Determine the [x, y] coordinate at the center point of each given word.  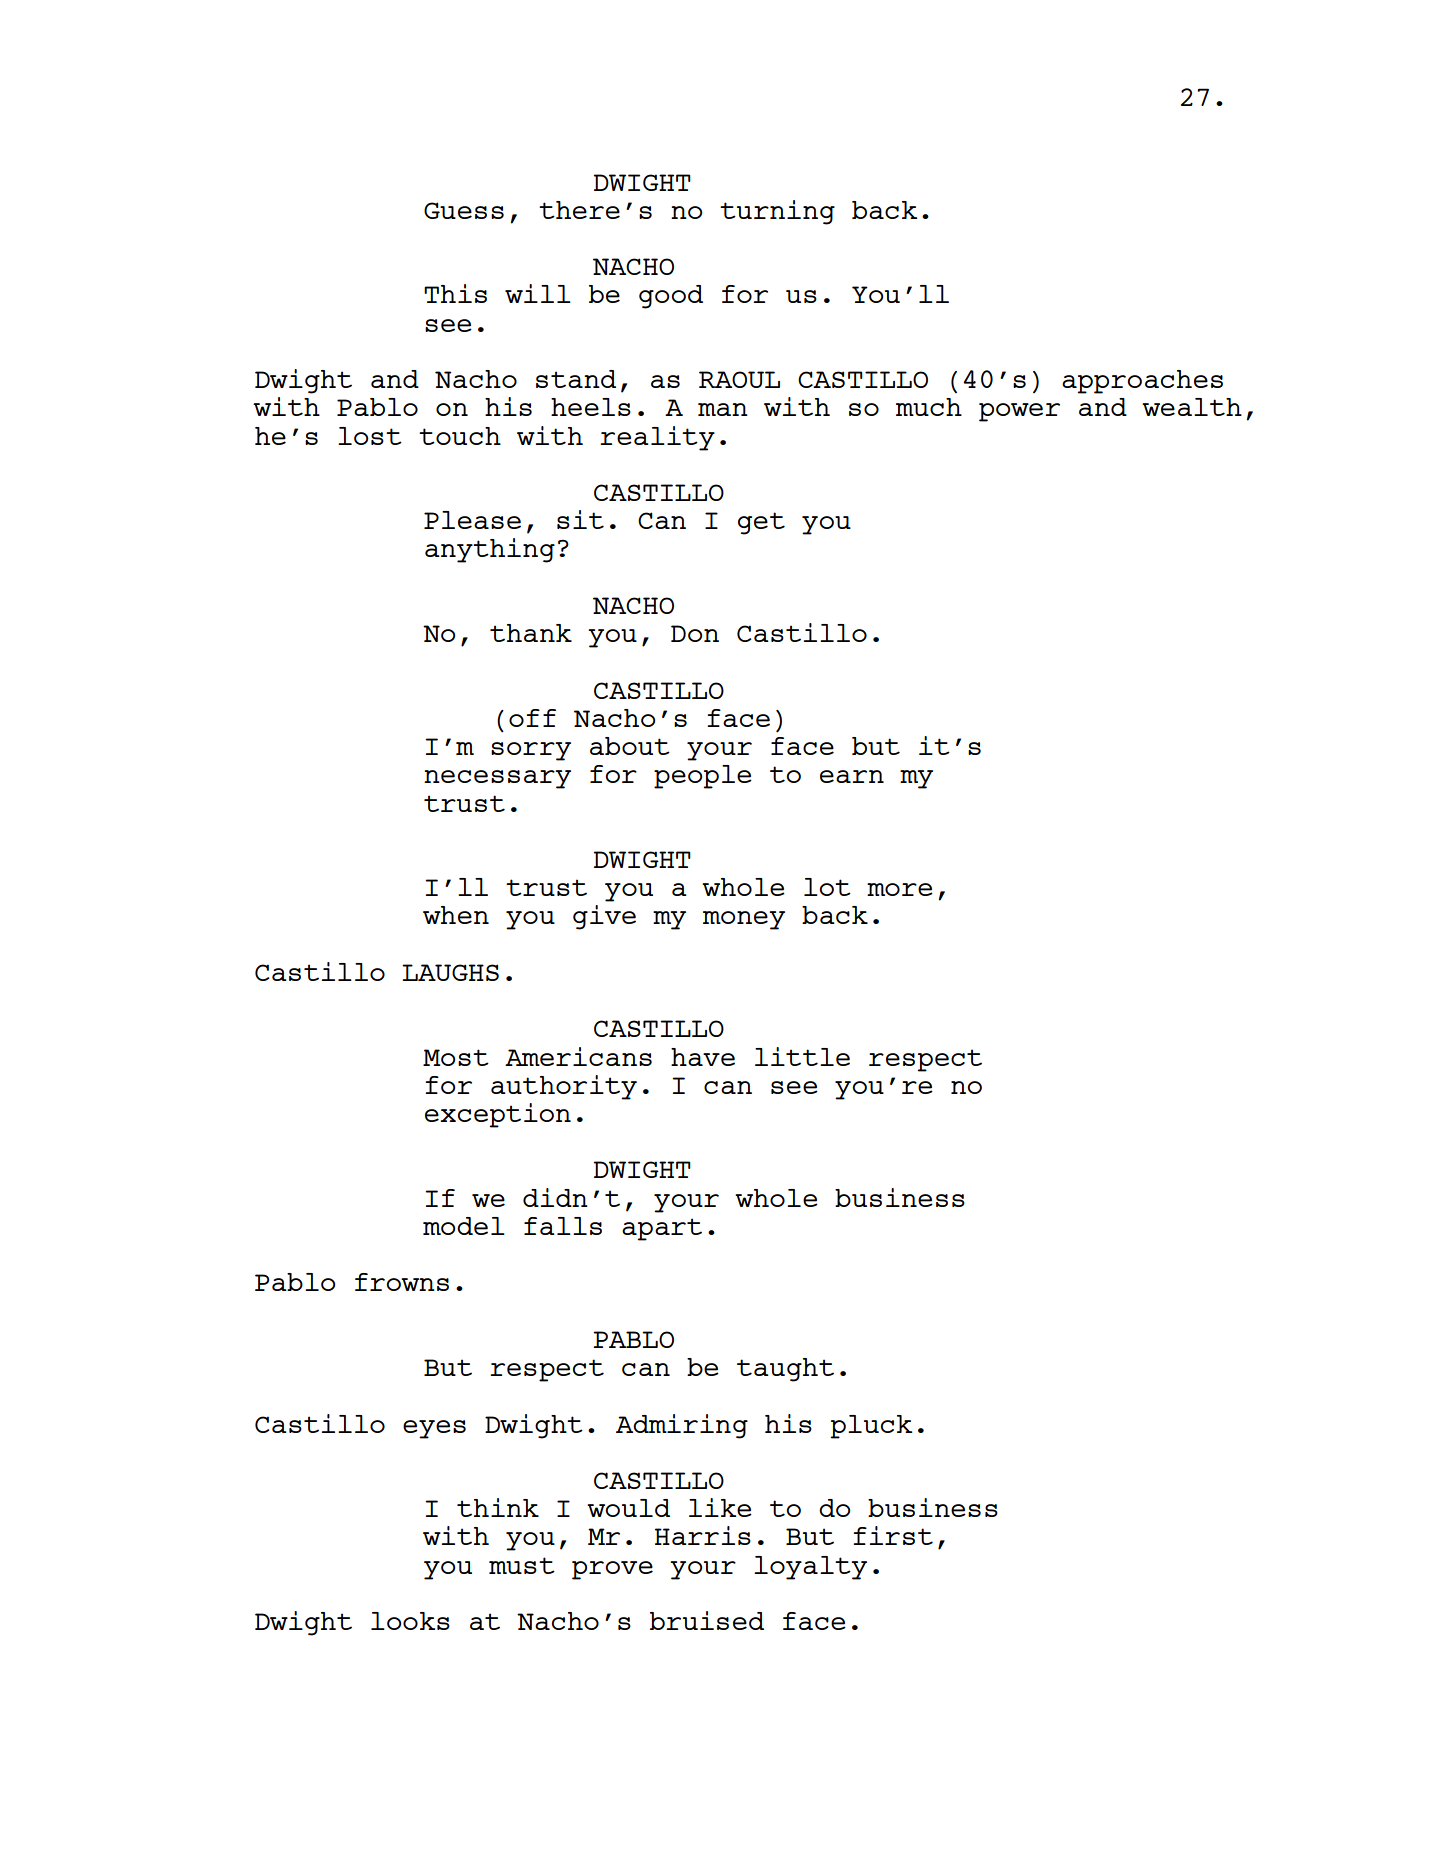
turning [777, 212]
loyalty [810, 1568]
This [455, 293]
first [893, 1535]
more [900, 889]
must [522, 1565]
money [744, 920]
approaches [1142, 382]
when [456, 915]
